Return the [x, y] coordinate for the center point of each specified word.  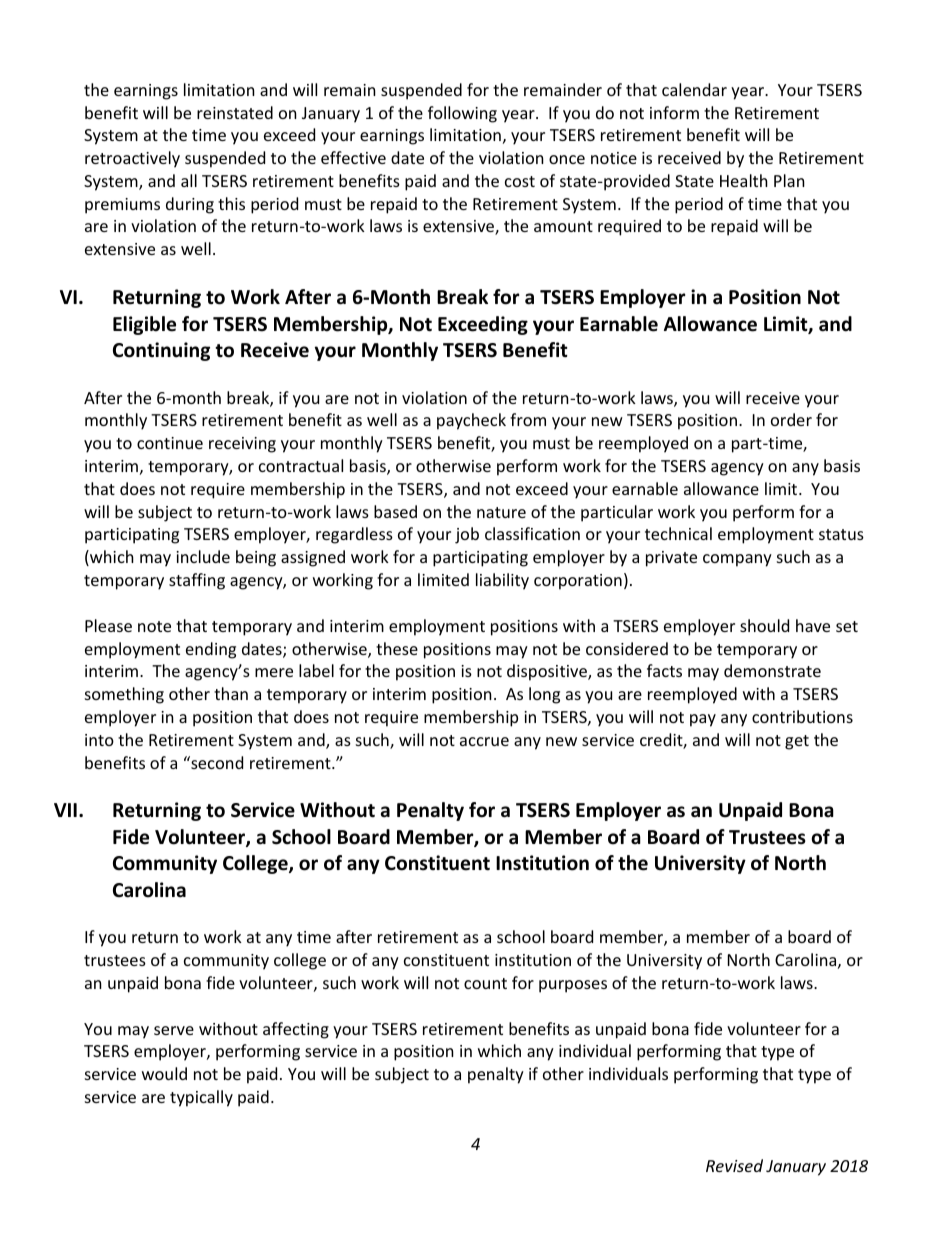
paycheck [471, 421]
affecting [296, 1030]
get [797, 742]
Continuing [161, 351]
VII [65, 810]
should [764, 625]
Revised [734, 1165]
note [154, 626]
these [397, 648]
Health [744, 180]
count [485, 983]
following [462, 114]
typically [201, 1098]
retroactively [132, 159]
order [791, 419]
